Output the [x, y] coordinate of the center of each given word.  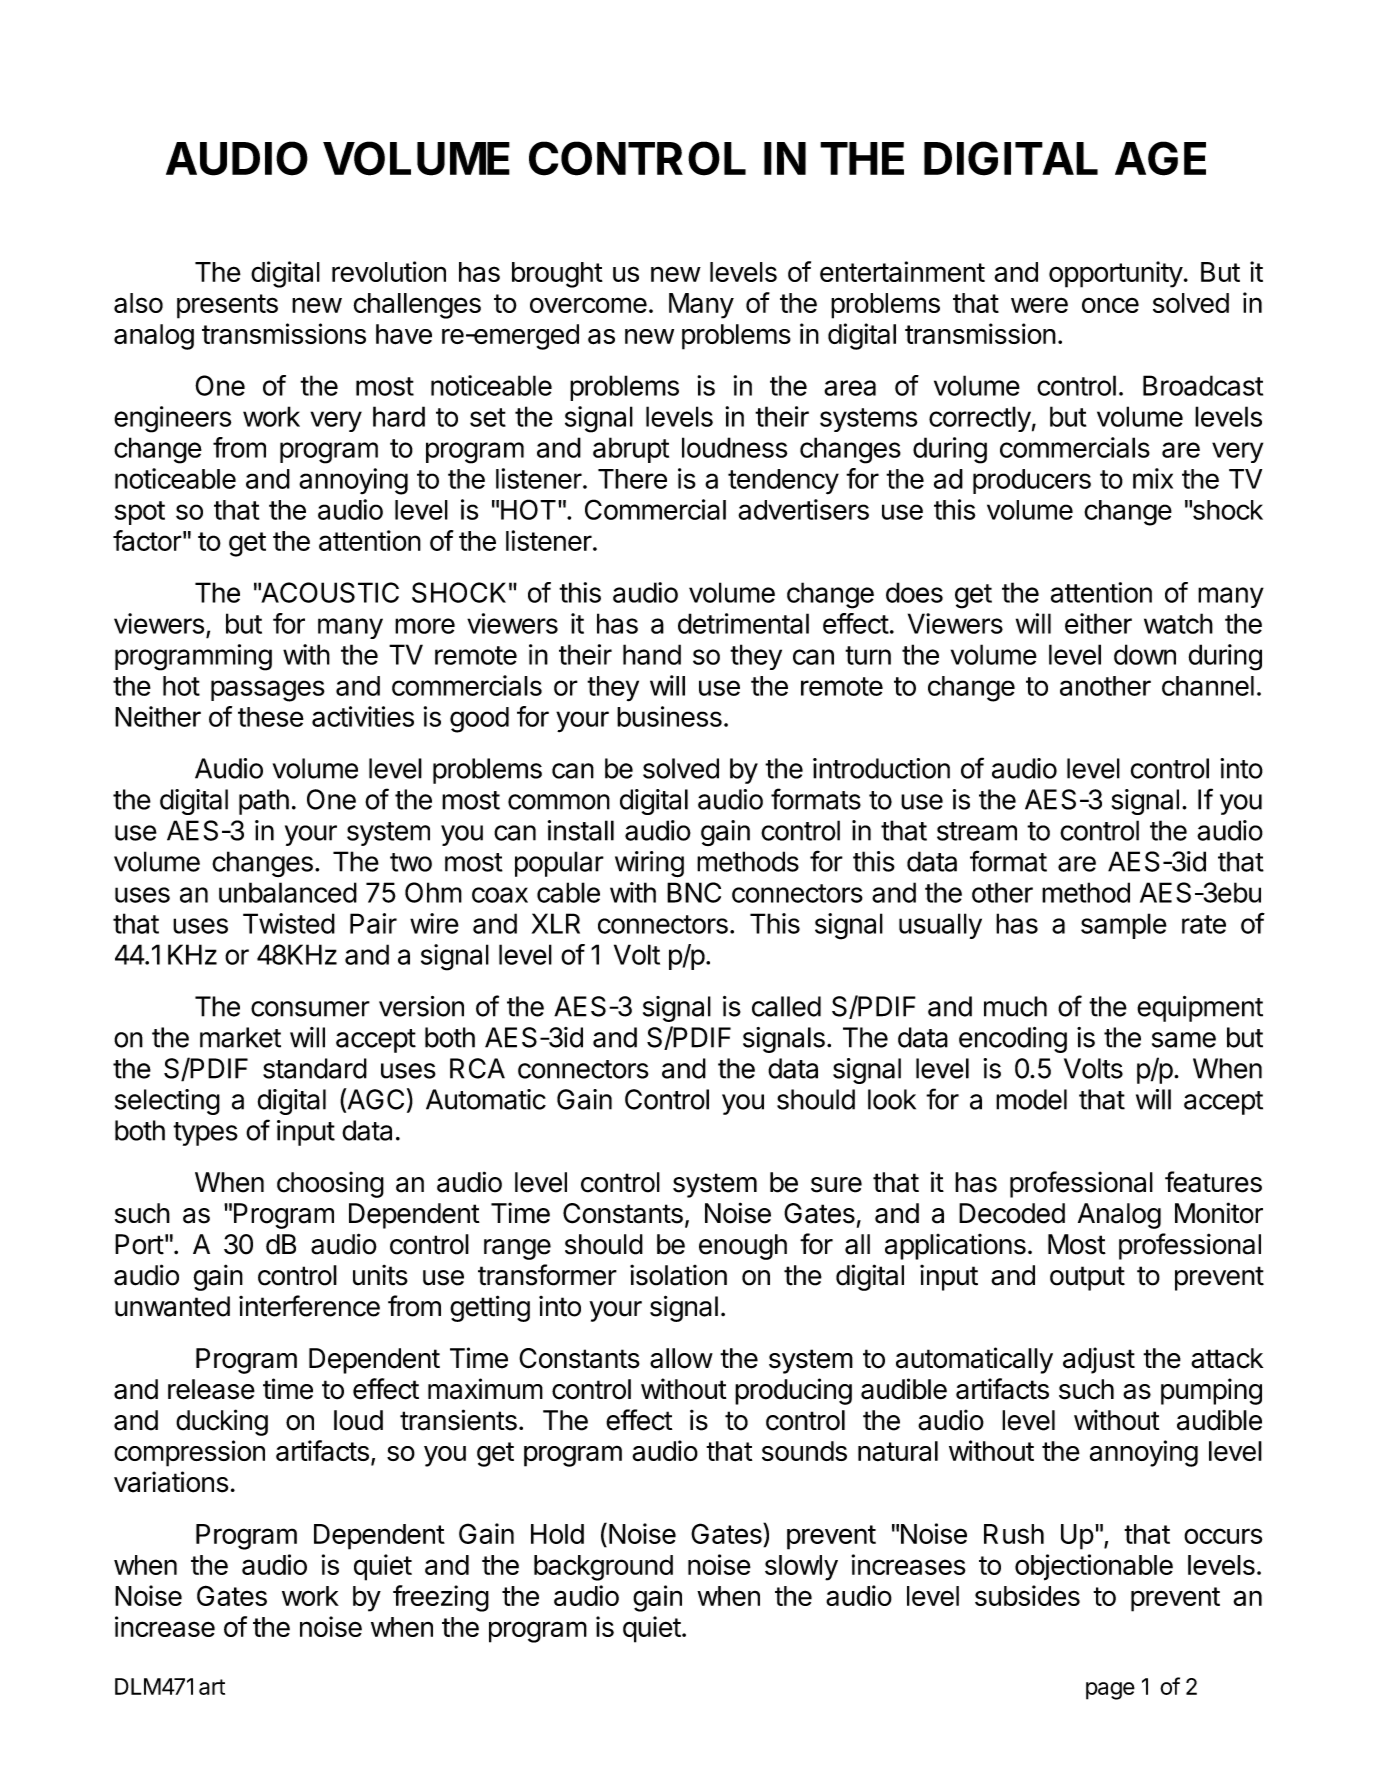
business [669, 716]
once [1110, 305]
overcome [588, 305]
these [271, 717]
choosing [330, 1184]
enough [743, 1247]
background [603, 1568]
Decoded [1012, 1213]
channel [1208, 686]
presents [227, 306]
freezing [441, 1598]
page [1110, 1691]
